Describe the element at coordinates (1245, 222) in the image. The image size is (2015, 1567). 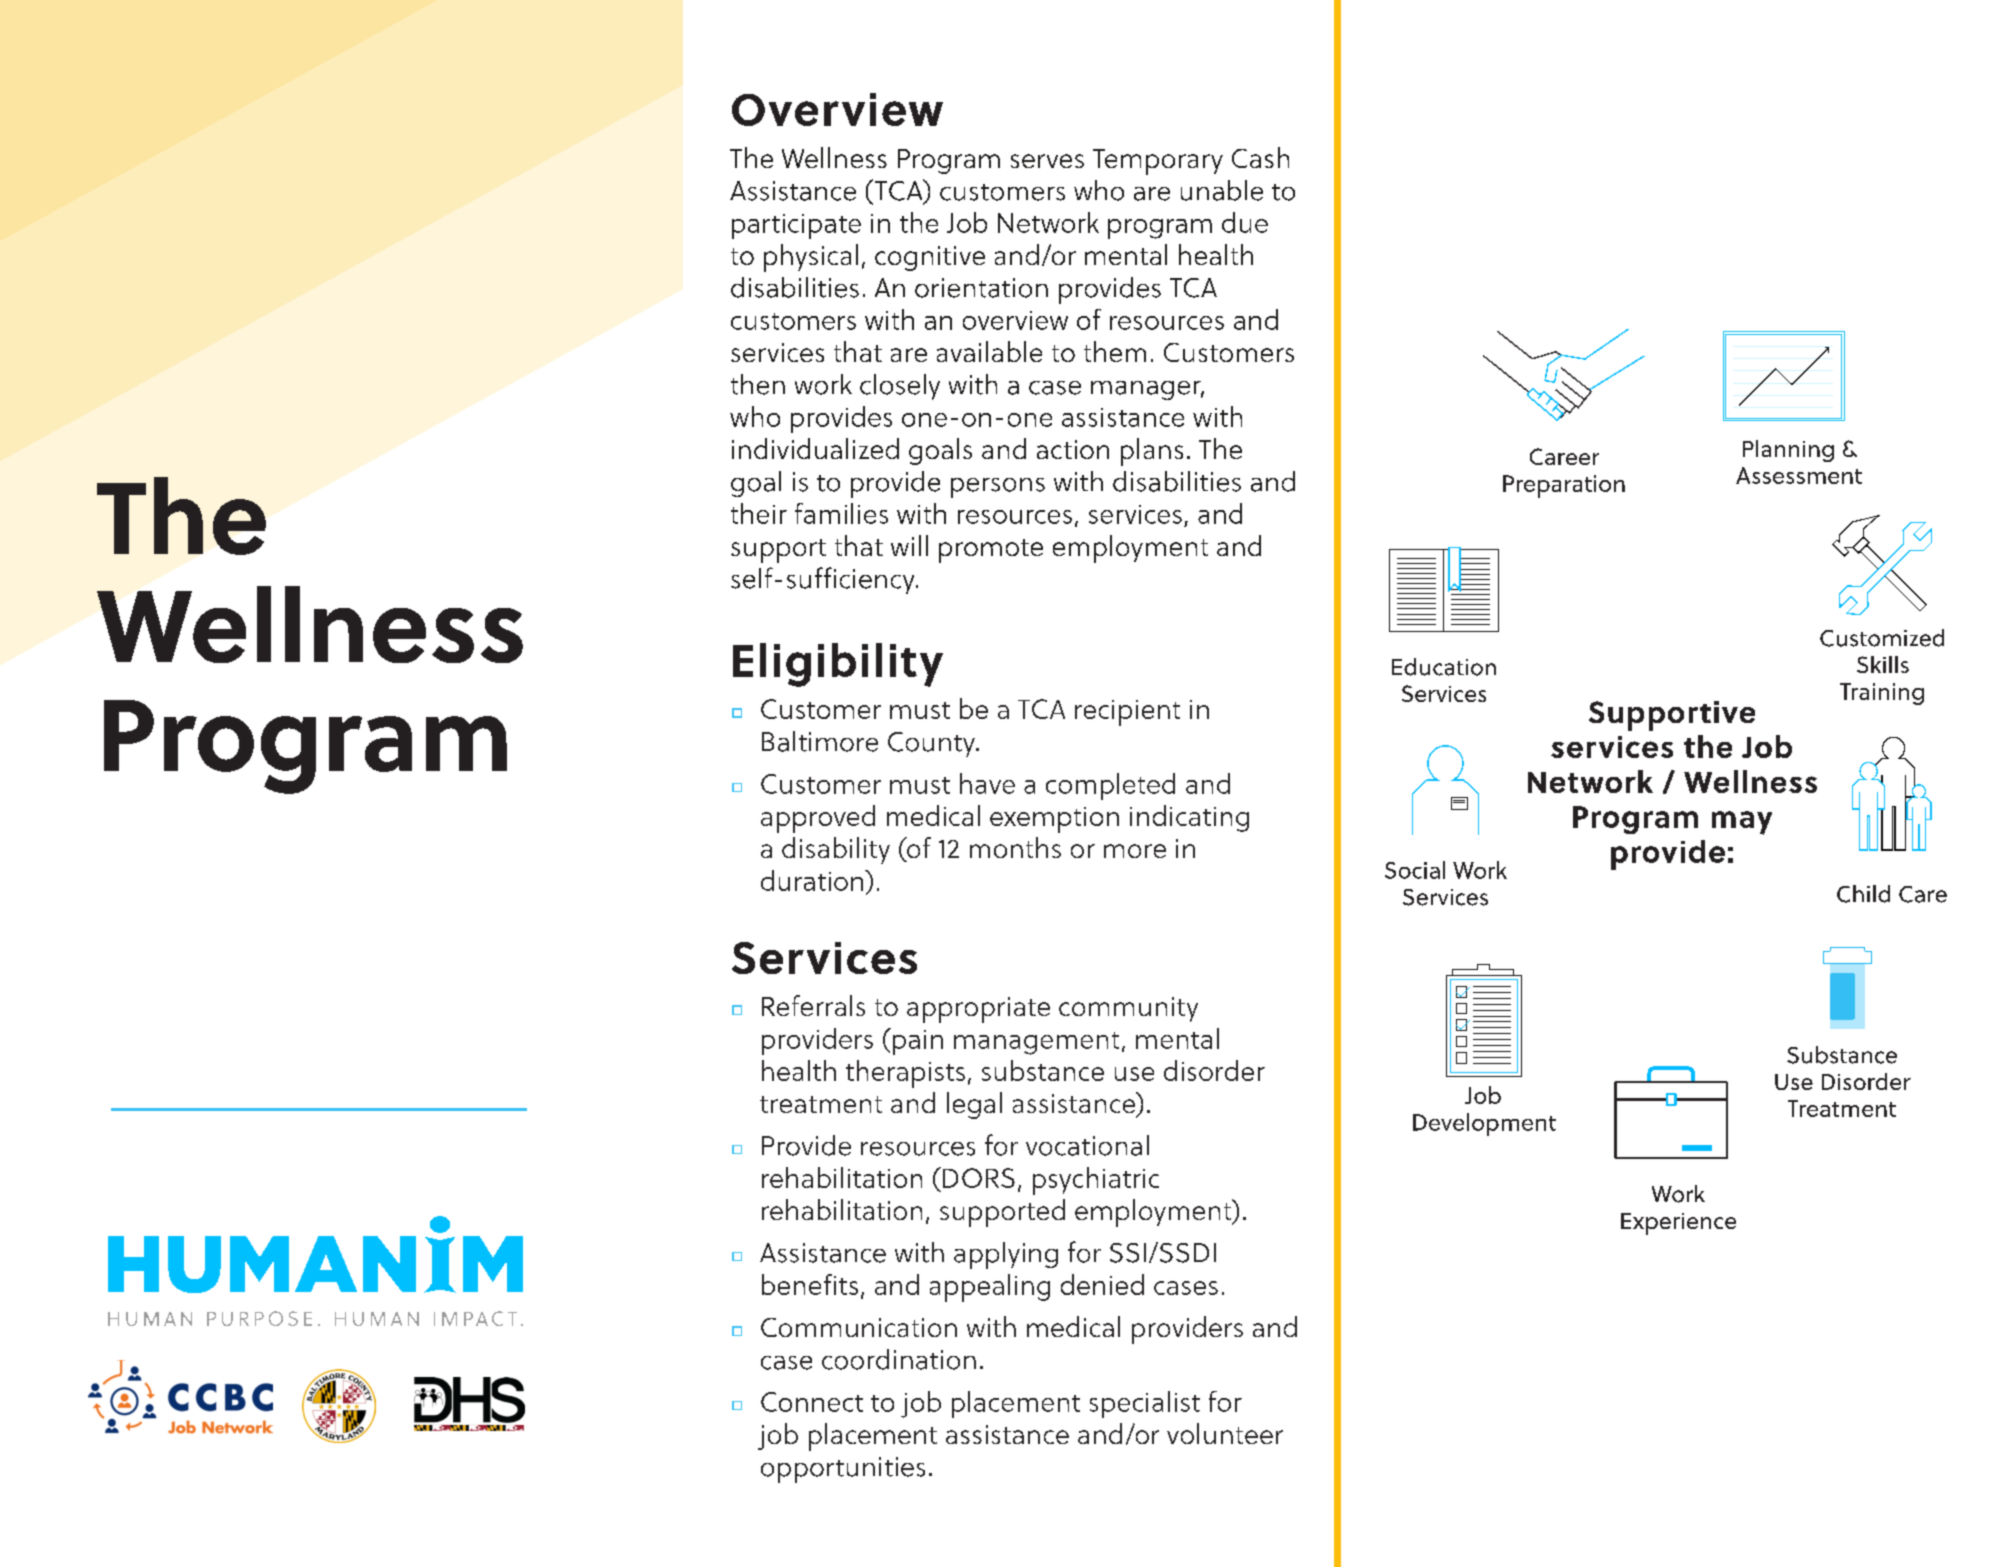
I see `due` at that location.
